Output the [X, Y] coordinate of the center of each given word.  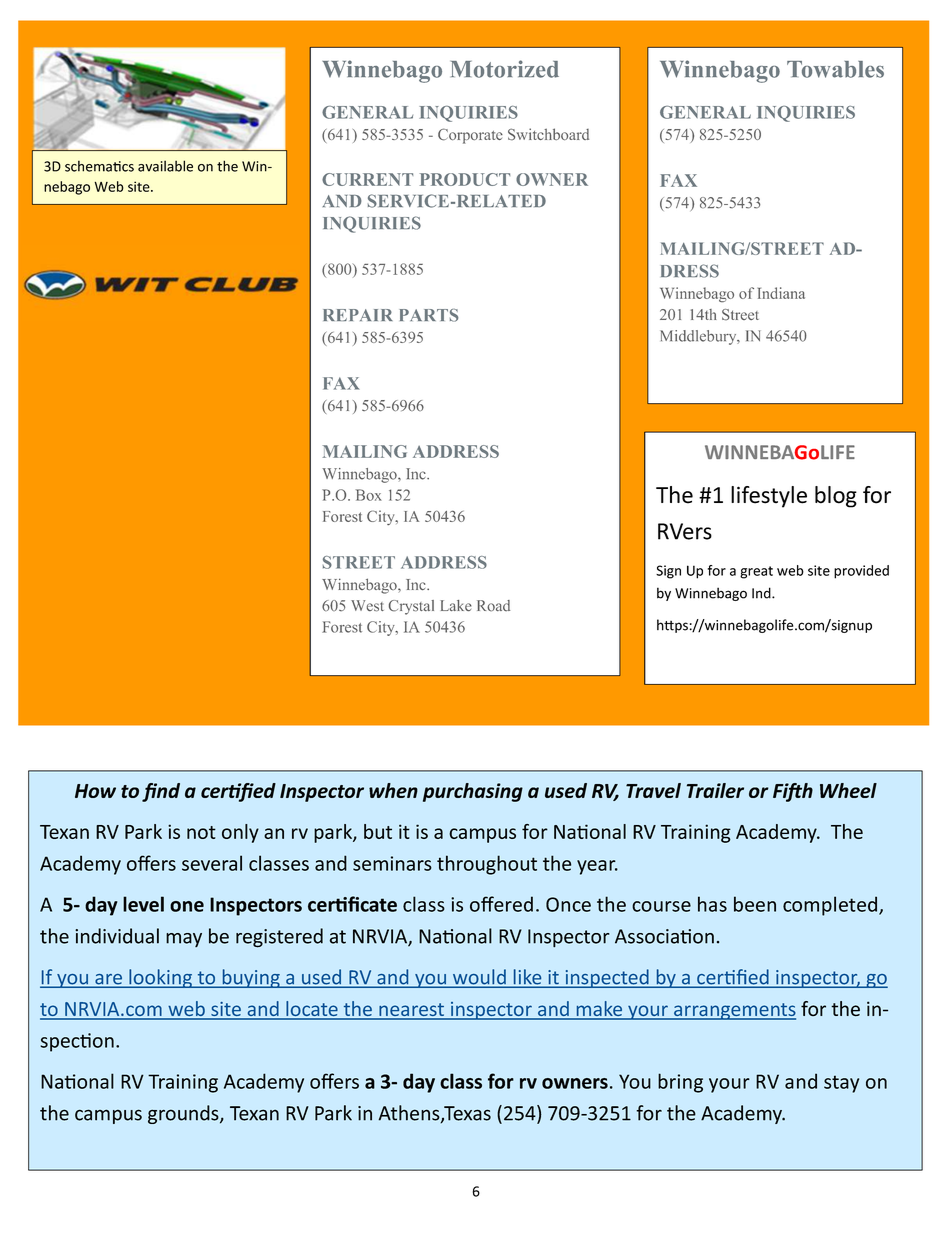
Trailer [715, 790]
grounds [184, 1114]
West [367, 606]
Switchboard [548, 134]
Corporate [470, 136]
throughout [487, 865]
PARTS [429, 315]
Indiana [781, 293]
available [165, 166]
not [201, 832]
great [756, 572]
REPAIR [358, 315]
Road [493, 606]
